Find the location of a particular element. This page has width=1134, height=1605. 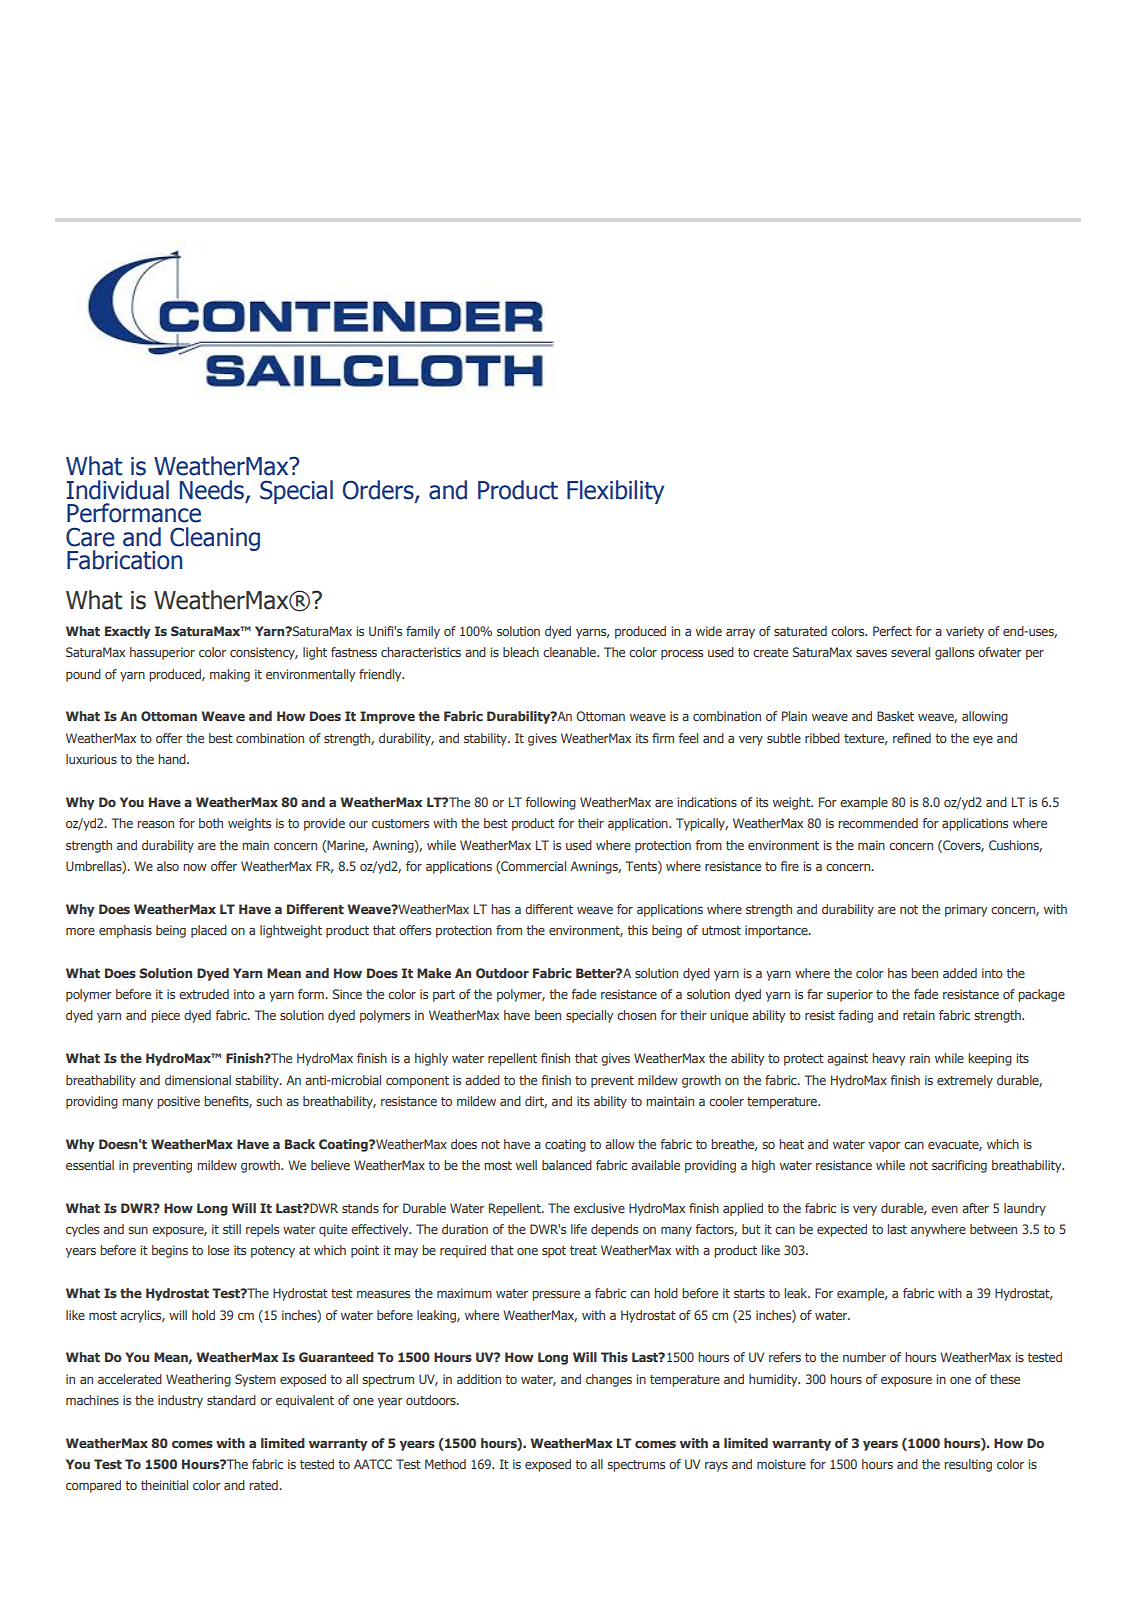

chosen is located at coordinates (636, 1015).
